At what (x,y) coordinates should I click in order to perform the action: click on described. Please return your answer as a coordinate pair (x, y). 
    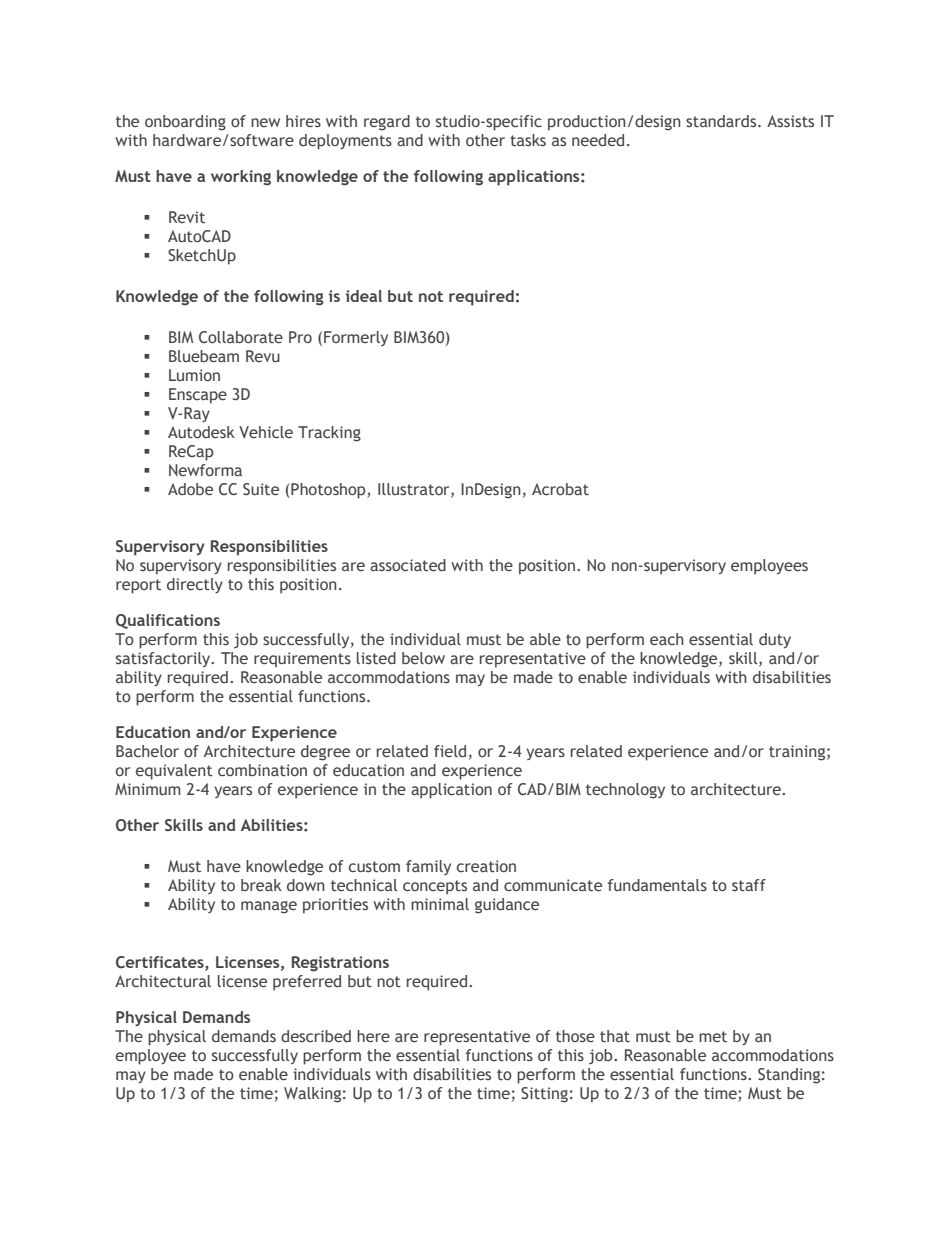
    Looking at the image, I should click on (316, 1036).
